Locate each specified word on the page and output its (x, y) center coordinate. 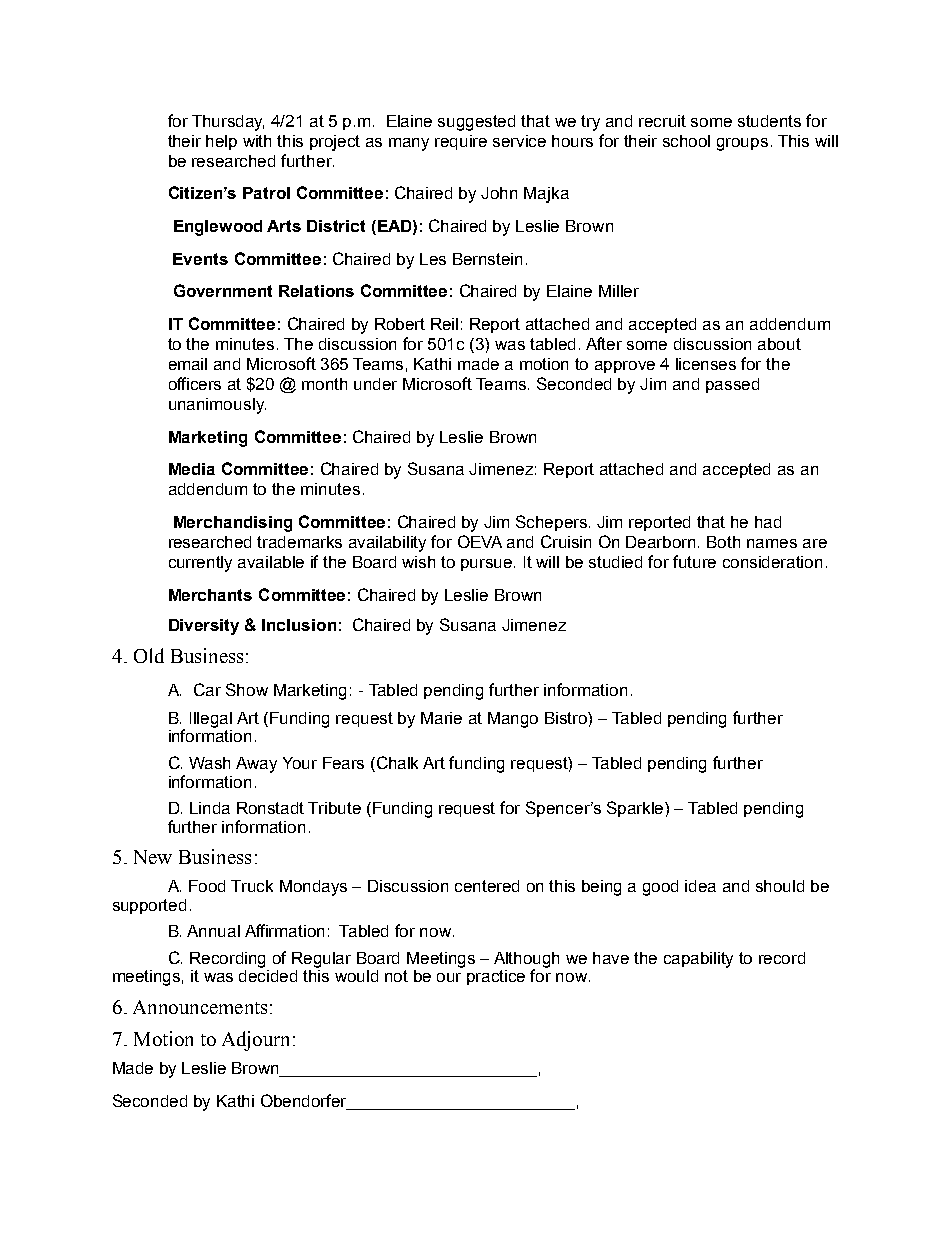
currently (200, 564)
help (221, 142)
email (188, 364)
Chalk (397, 762)
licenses (706, 364)
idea (700, 886)
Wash (209, 763)
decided (268, 974)
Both (723, 542)
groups (742, 144)
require (461, 142)
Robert (400, 324)
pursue (488, 565)
